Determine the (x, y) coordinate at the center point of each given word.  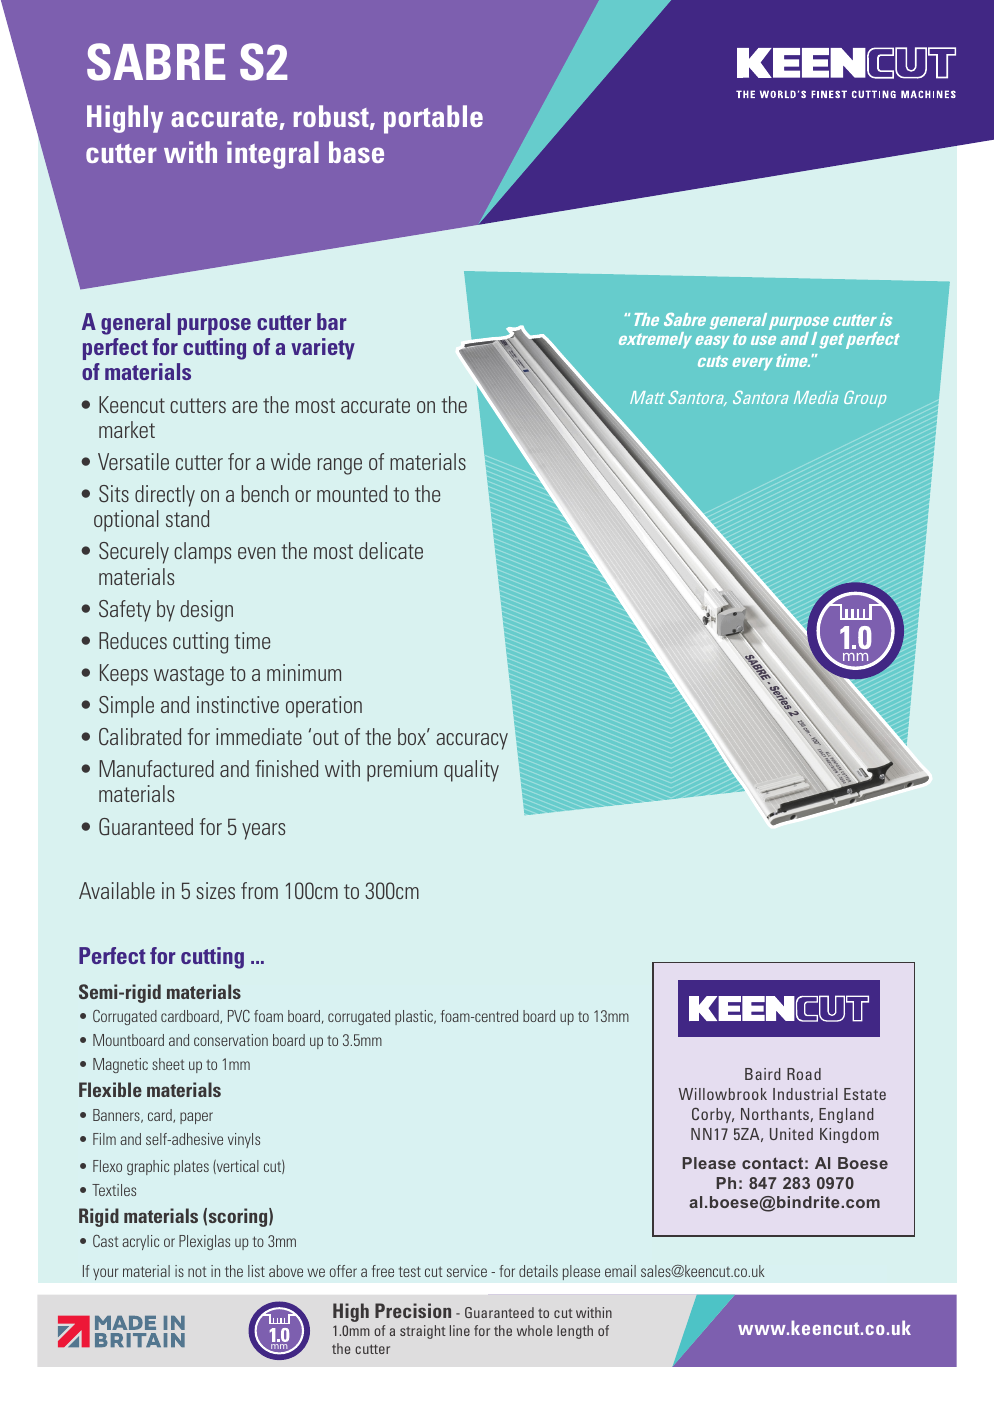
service (467, 1271)
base (356, 152)
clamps (202, 553)
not (197, 1271)
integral (273, 155)
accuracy (472, 741)
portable (433, 119)
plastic (415, 1017)
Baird (763, 1074)
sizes (215, 890)
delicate (391, 550)
